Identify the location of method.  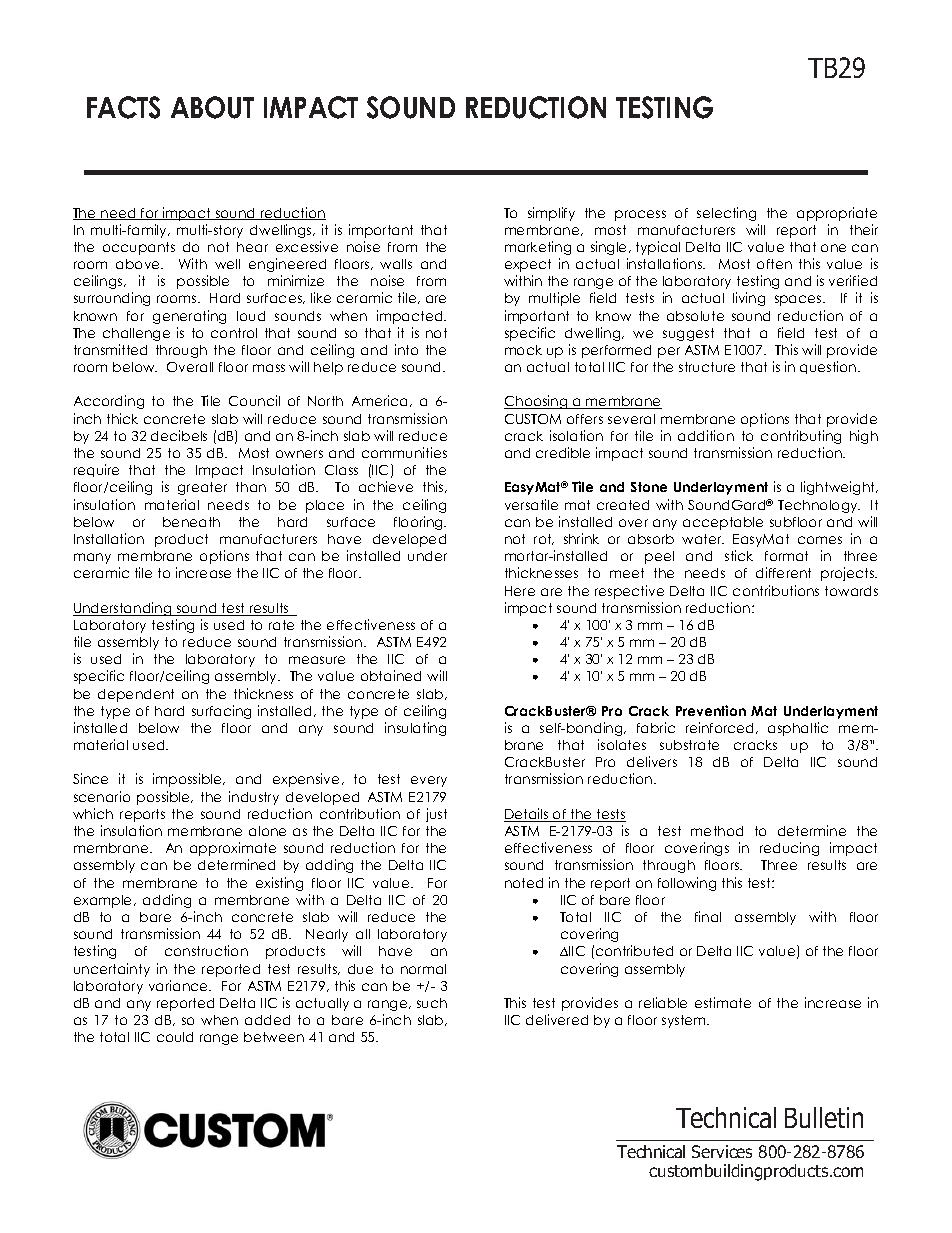
(717, 831).
